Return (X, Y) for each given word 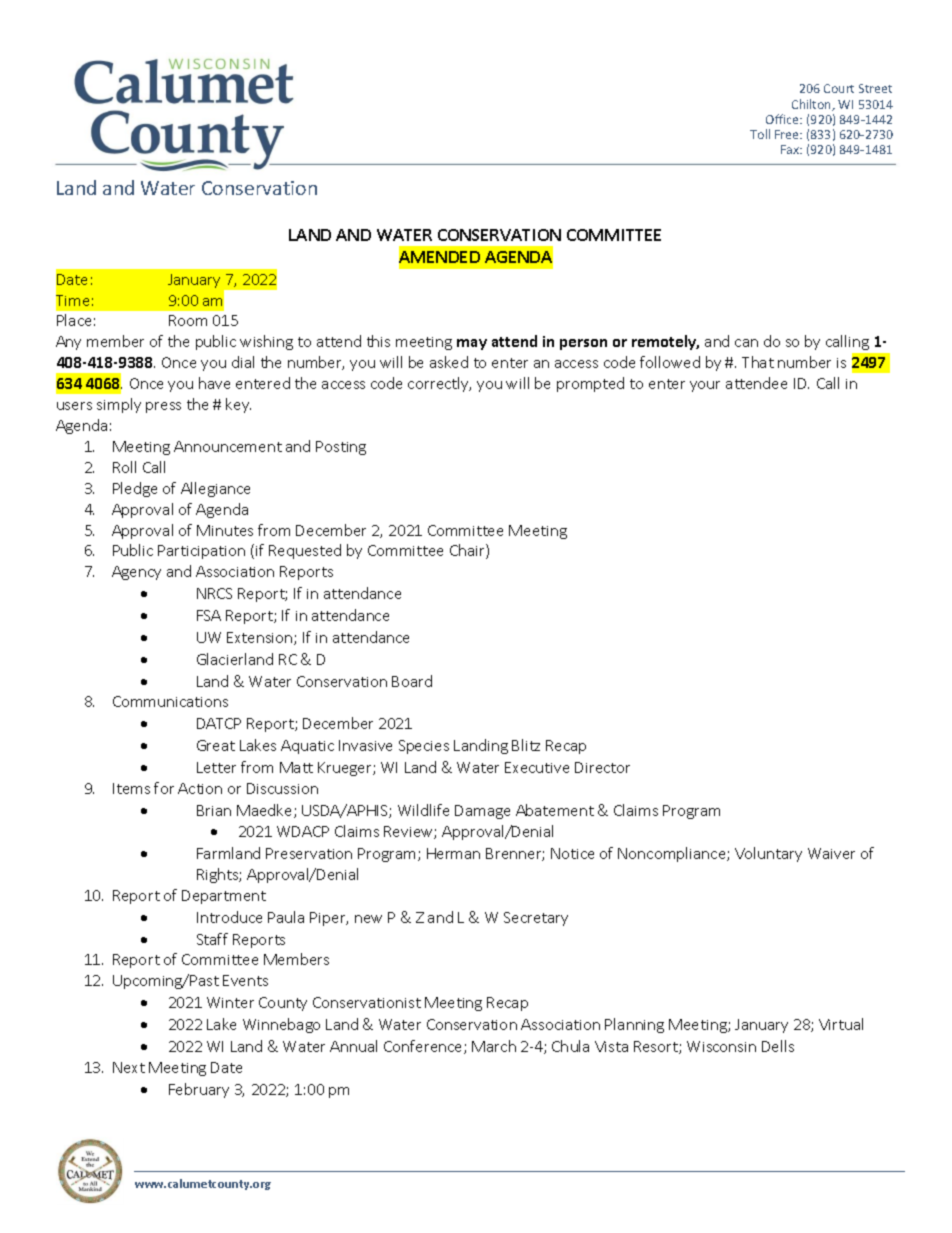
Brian (214, 810)
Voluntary (768, 854)
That (758, 362)
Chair (468, 551)
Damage (482, 812)
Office (784, 119)
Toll (760, 134)
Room (188, 320)
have (214, 383)
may (472, 344)
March (494, 1046)
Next (129, 1067)
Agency (136, 573)
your (705, 386)
